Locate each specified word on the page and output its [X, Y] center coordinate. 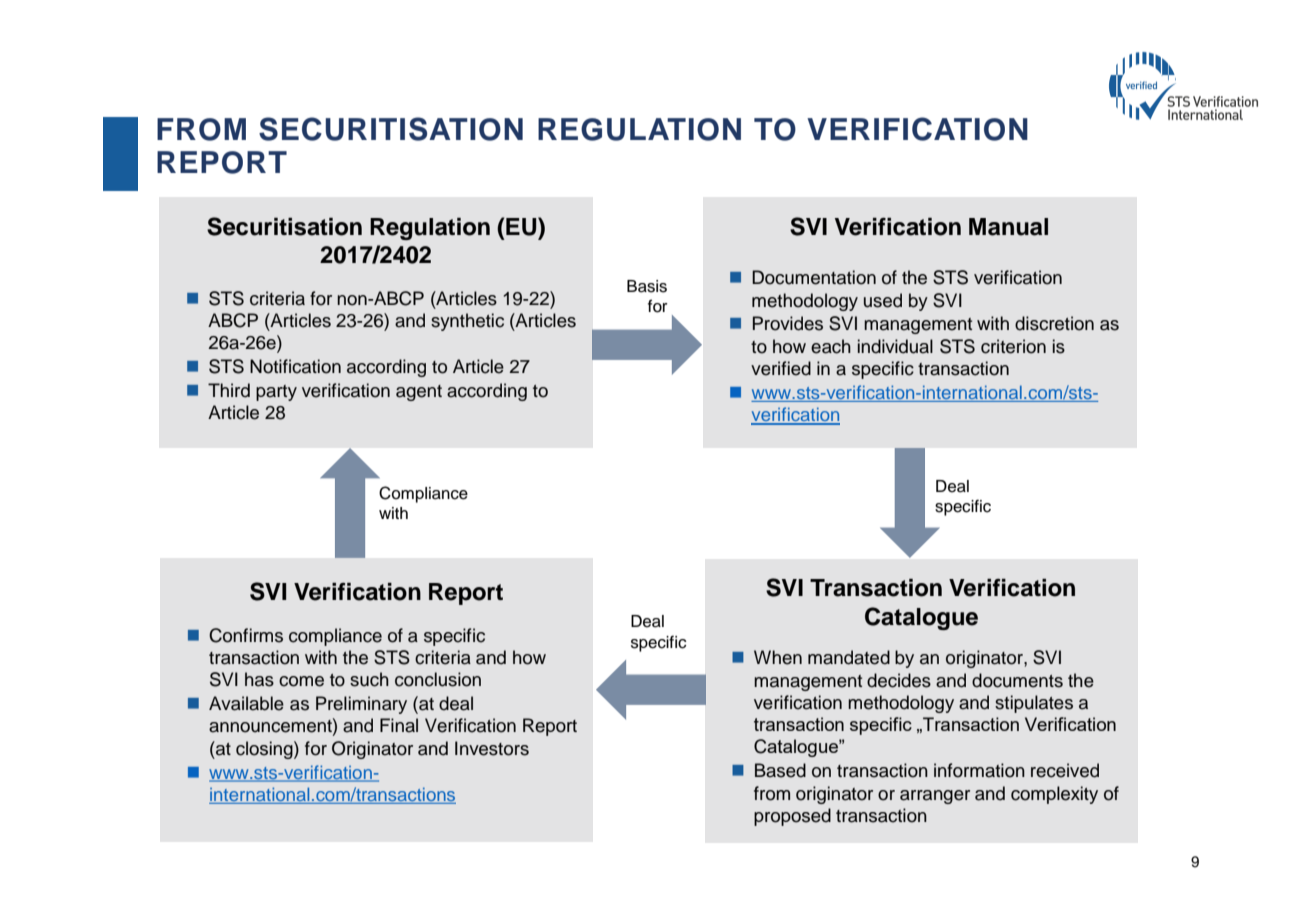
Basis [647, 286]
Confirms [246, 635]
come [301, 681]
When [778, 657]
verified [781, 368]
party [276, 393]
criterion [1013, 346]
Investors [492, 748]
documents [1017, 680]
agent [419, 393]
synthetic [467, 322]
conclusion [438, 679]
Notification [295, 366]
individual [895, 346]
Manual [1008, 227]
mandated [849, 657]
